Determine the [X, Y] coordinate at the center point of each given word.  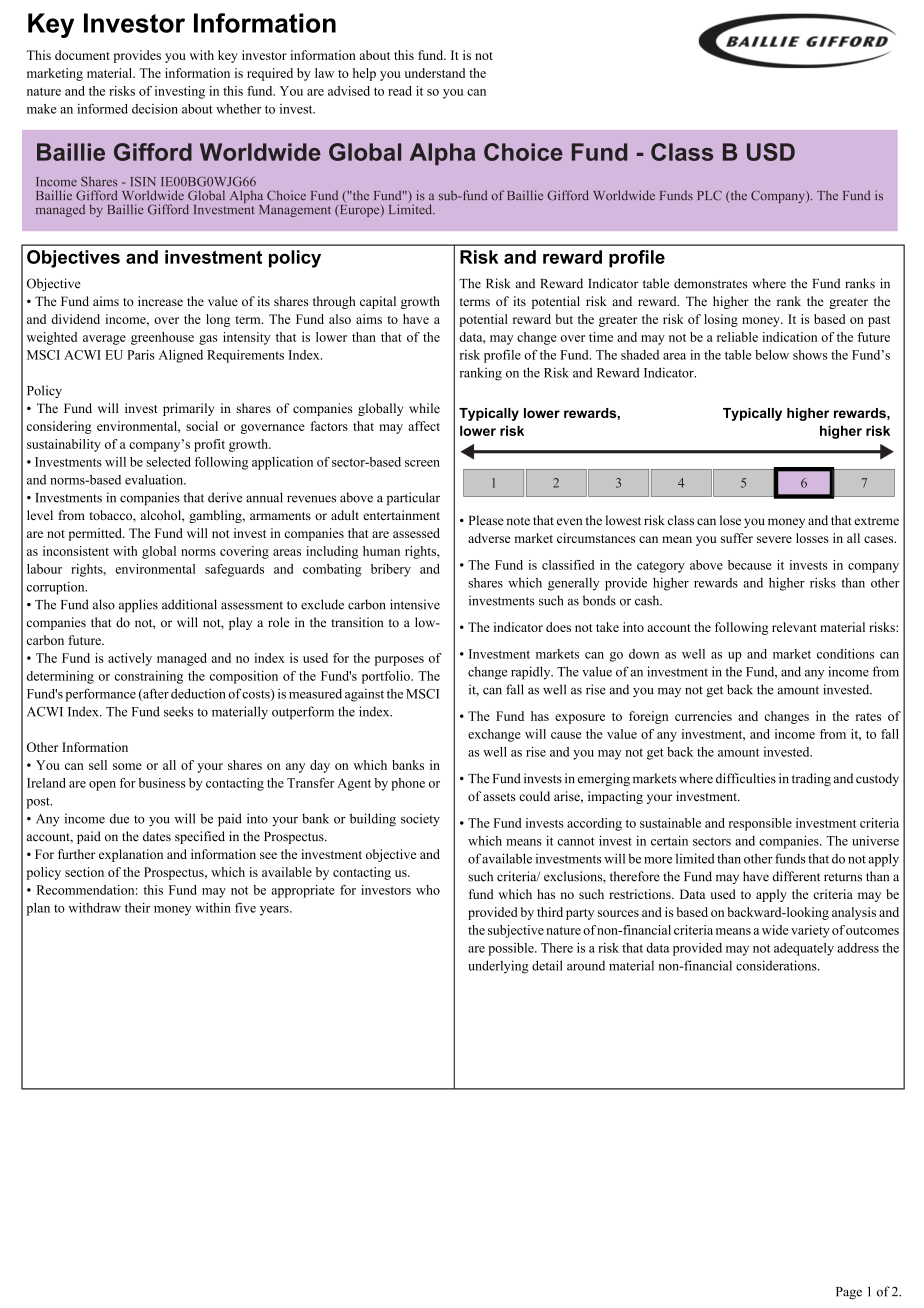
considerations [777, 965]
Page [849, 1293]
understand [435, 73]
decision [155, 109]
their [137, 908]
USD [771, 152]
